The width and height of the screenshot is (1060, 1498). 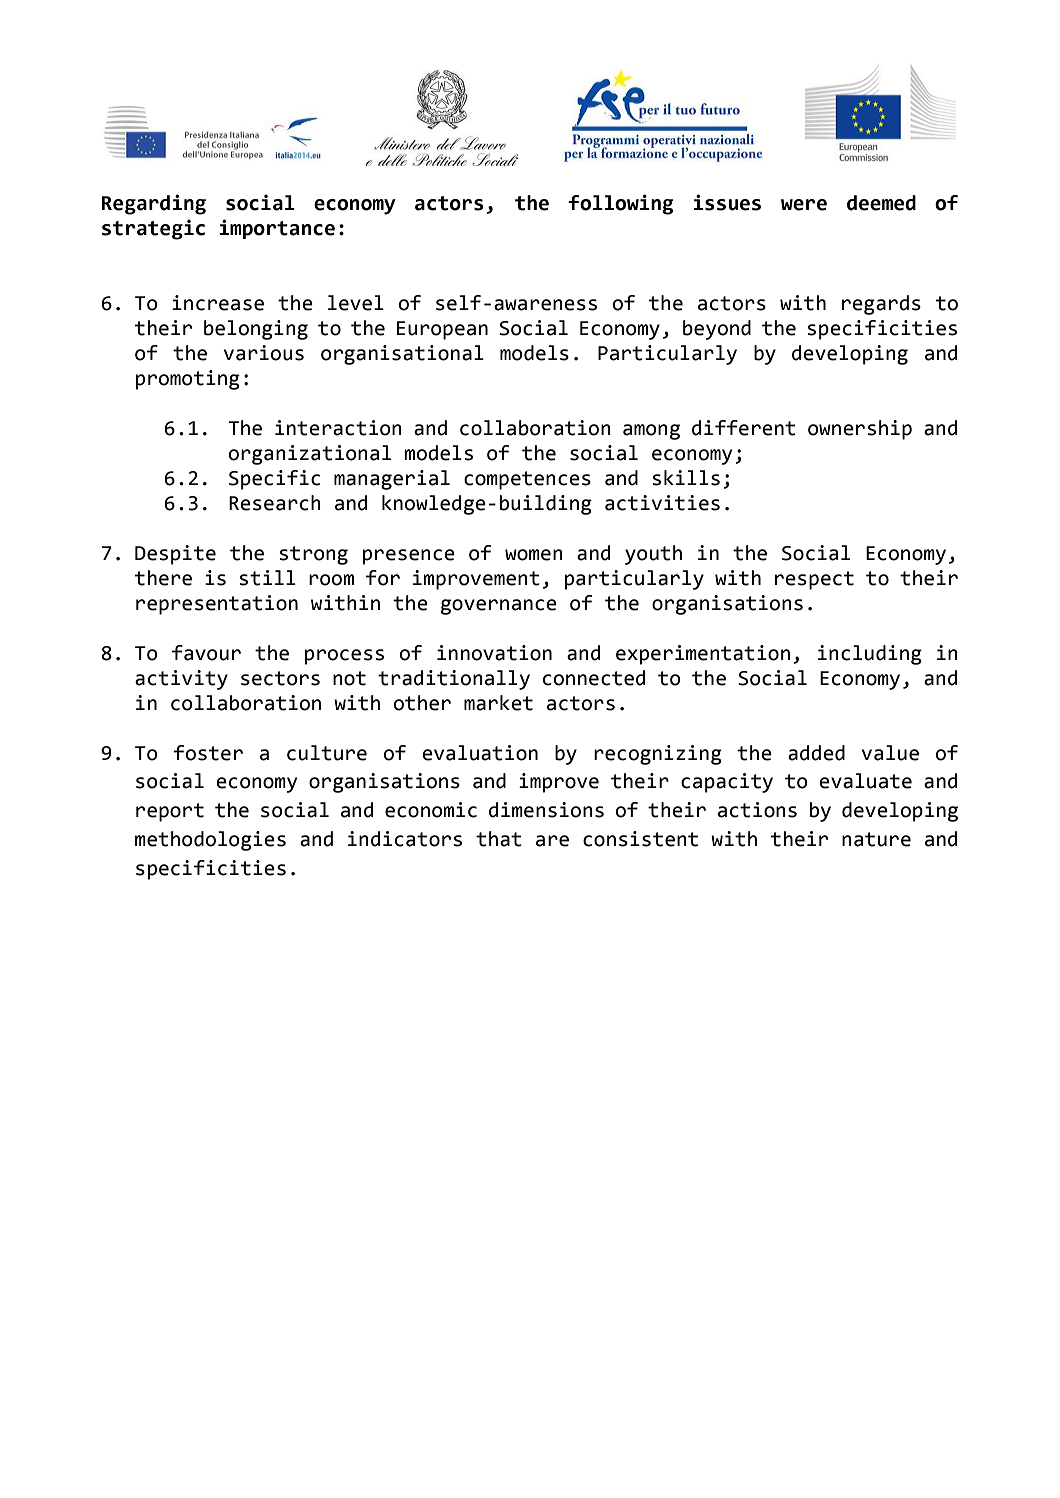 What do you see at coordinates (442, 330) in the screenshot?
I see `European` at bounding box center [442, 330].
